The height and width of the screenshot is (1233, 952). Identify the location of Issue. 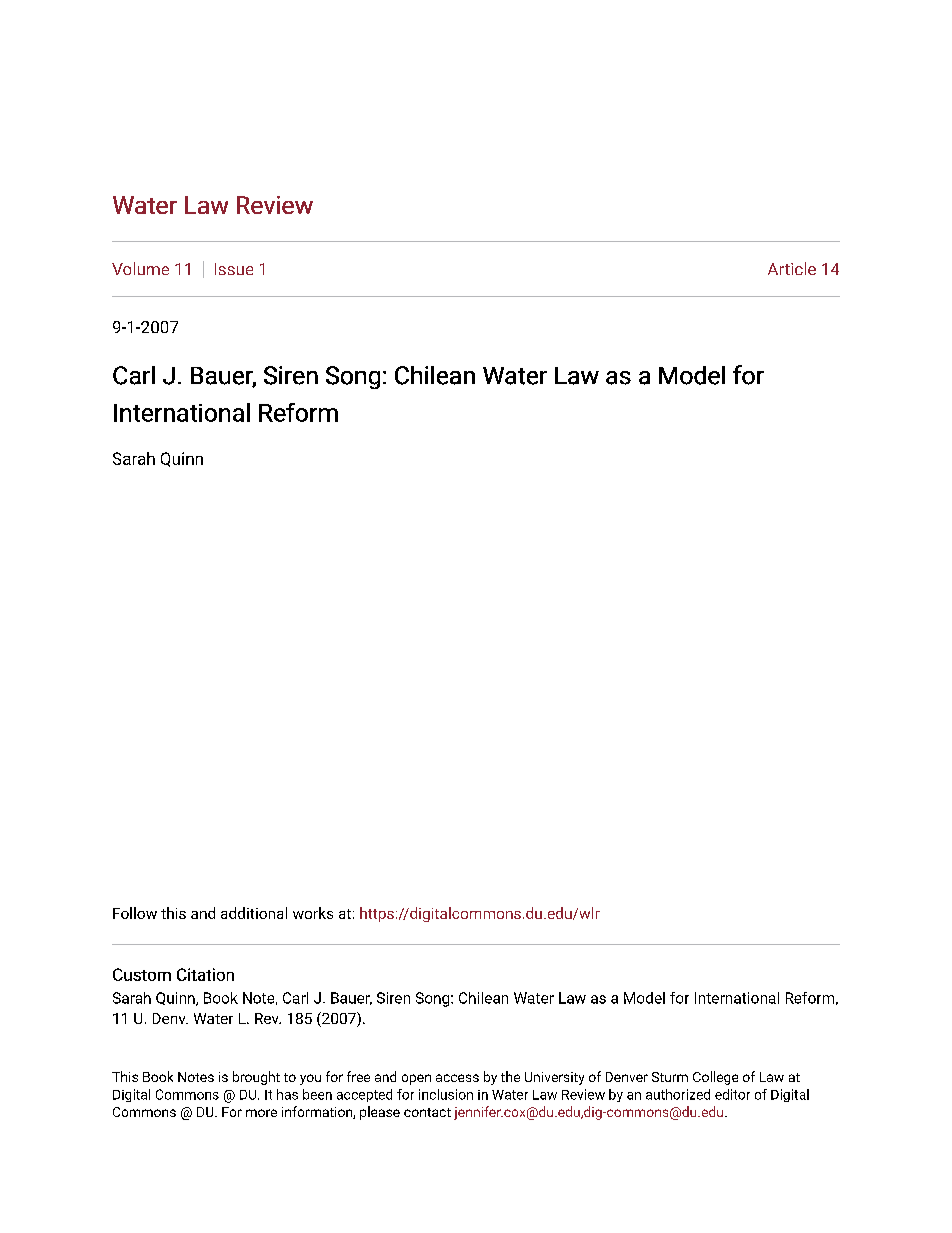
(234, 269).
